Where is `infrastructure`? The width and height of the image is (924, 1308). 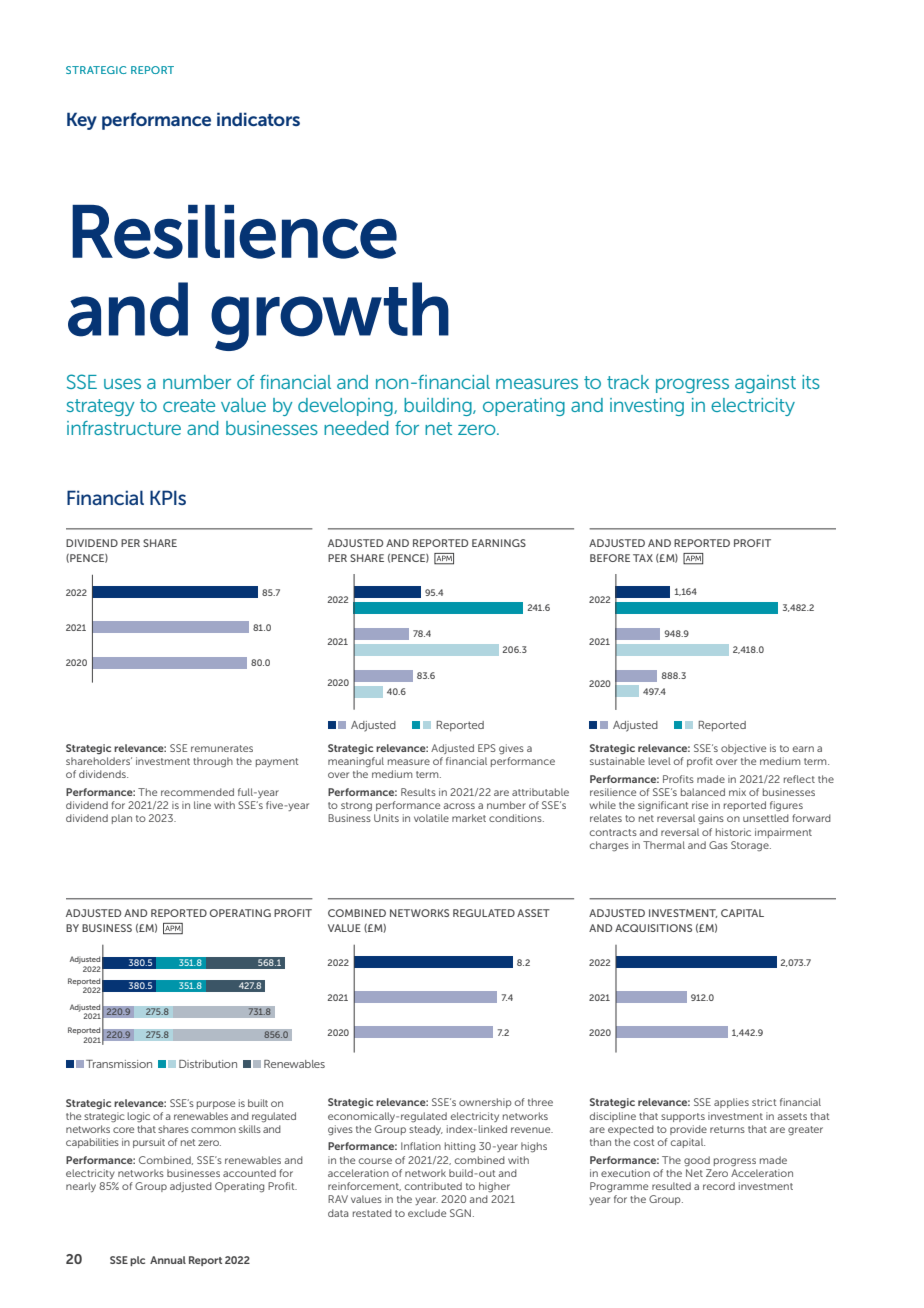
infrastructure is located at coordinates (124, 428).
